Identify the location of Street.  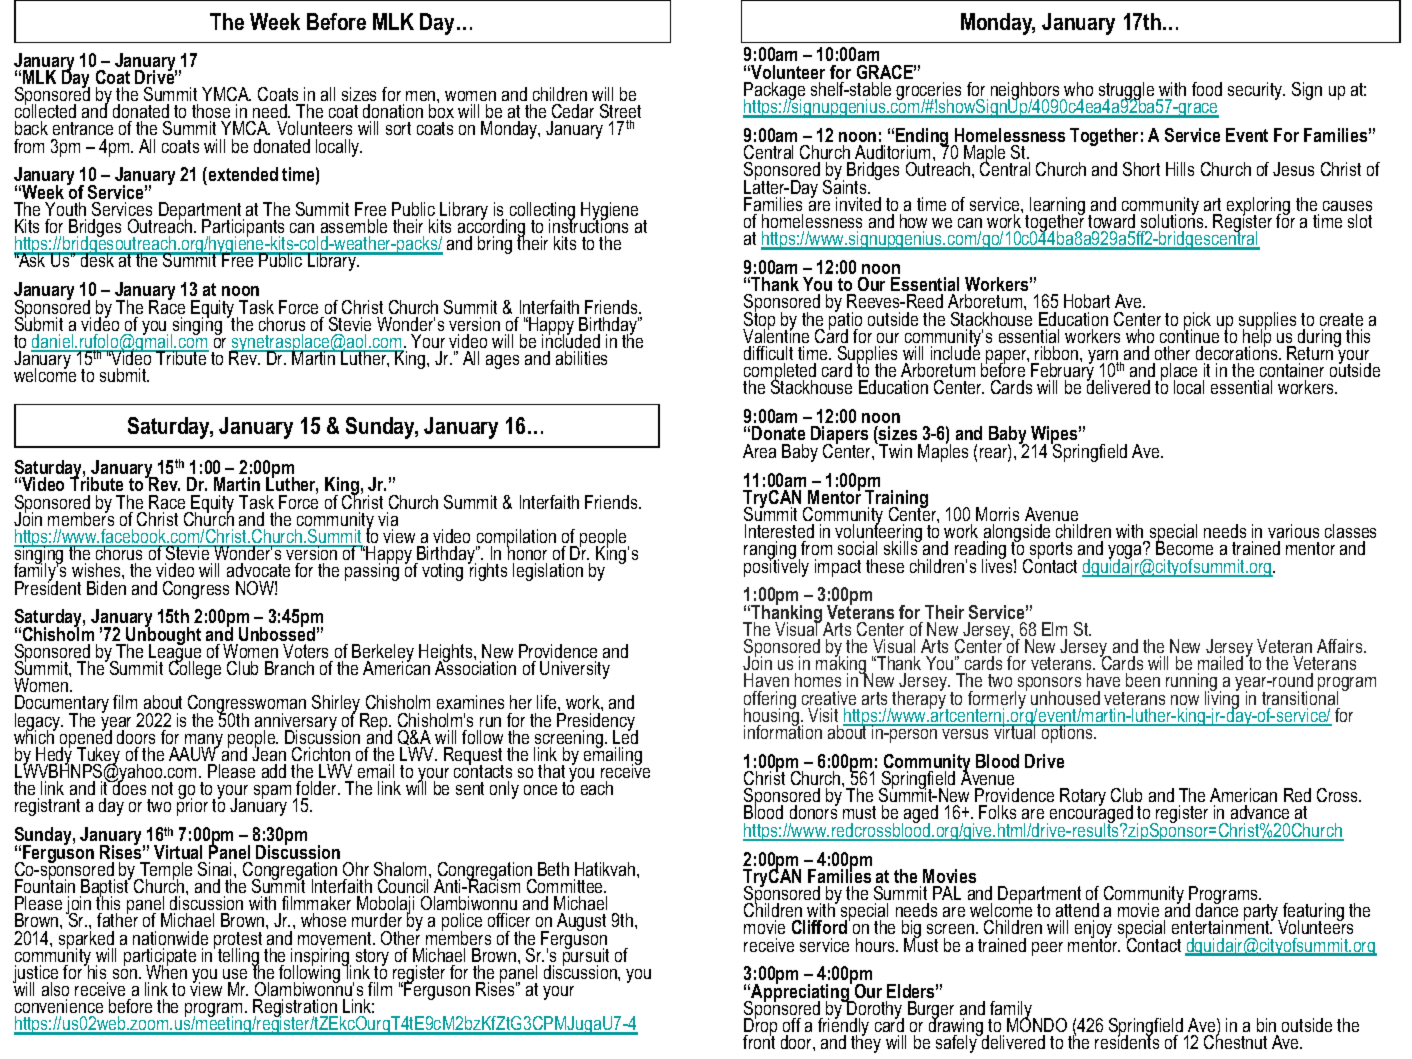
(620, 112).
